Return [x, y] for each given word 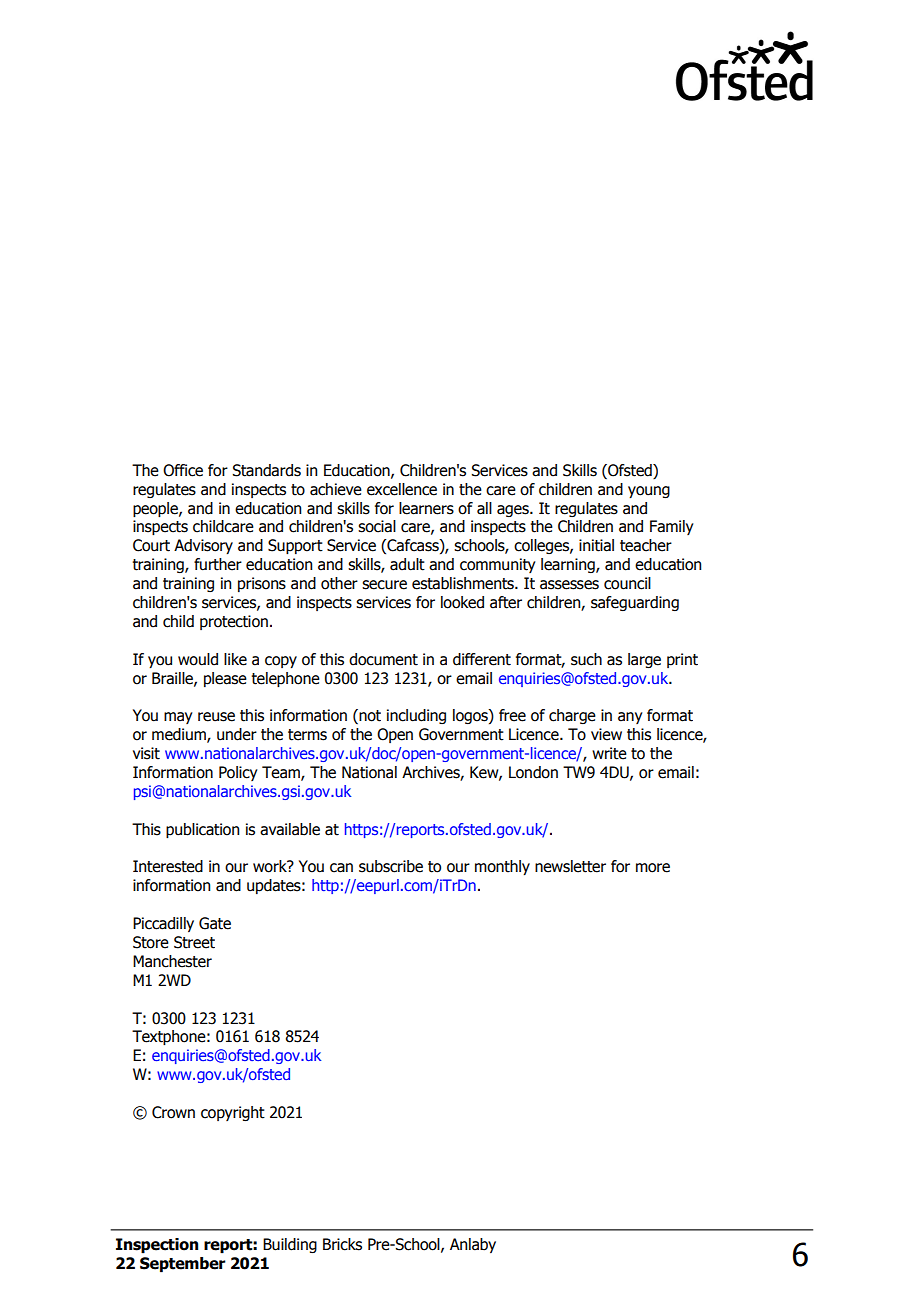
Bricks [342, 1244]
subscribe [391, 866]
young [649, 492]
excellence [402, 489]
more [653, 868]
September [183, 1265]
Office [183, 470]
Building [290, 1245]
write [609, 753]
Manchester [172, 961]
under [237, 734]
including [416, 716]
